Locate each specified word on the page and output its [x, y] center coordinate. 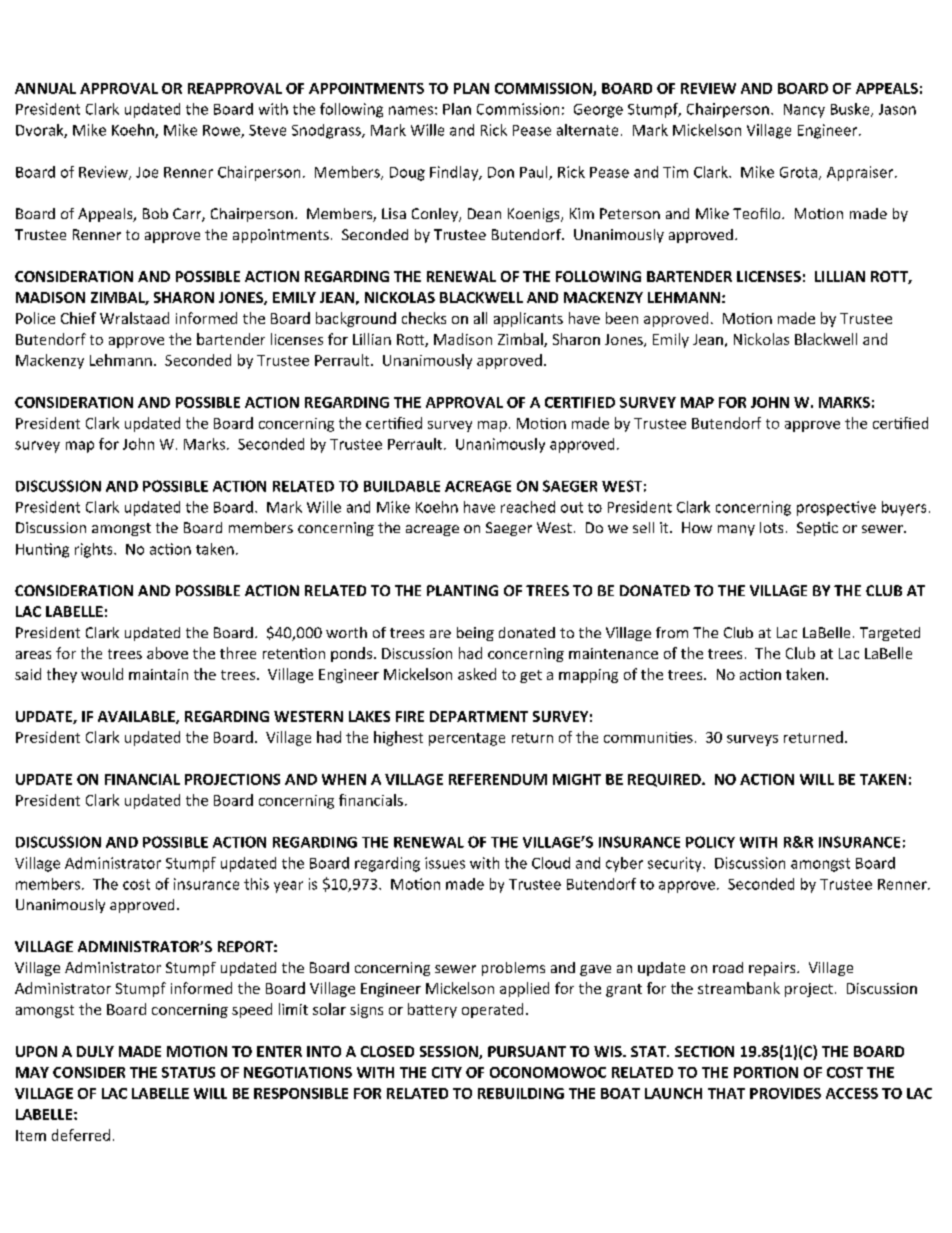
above [167, 653]
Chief [78, 318]
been [622, 318]
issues [445, 863]
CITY [447, 1072]
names [411, 110]
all [480, 318]
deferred [81, 1135]
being [475, 634]
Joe [147, 172]
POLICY [710, 842]
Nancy [804, 111]
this [256, 884]
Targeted [890, 634]
